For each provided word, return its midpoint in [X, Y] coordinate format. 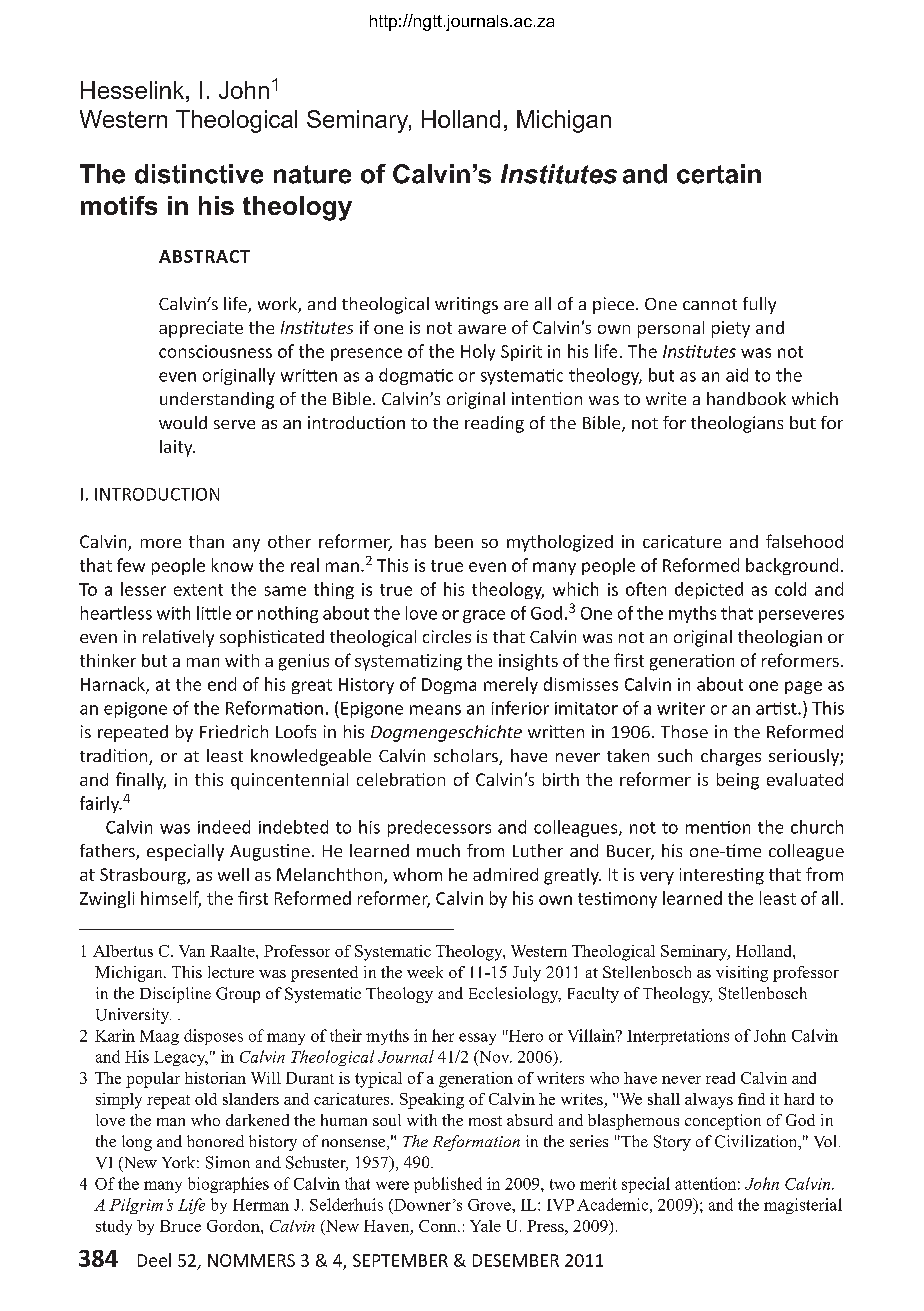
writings [466, 305]
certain [719, 174]
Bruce [180, 1226]
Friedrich [234, 731]
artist [777, 708]
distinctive [199, 174]
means [435, 710]
